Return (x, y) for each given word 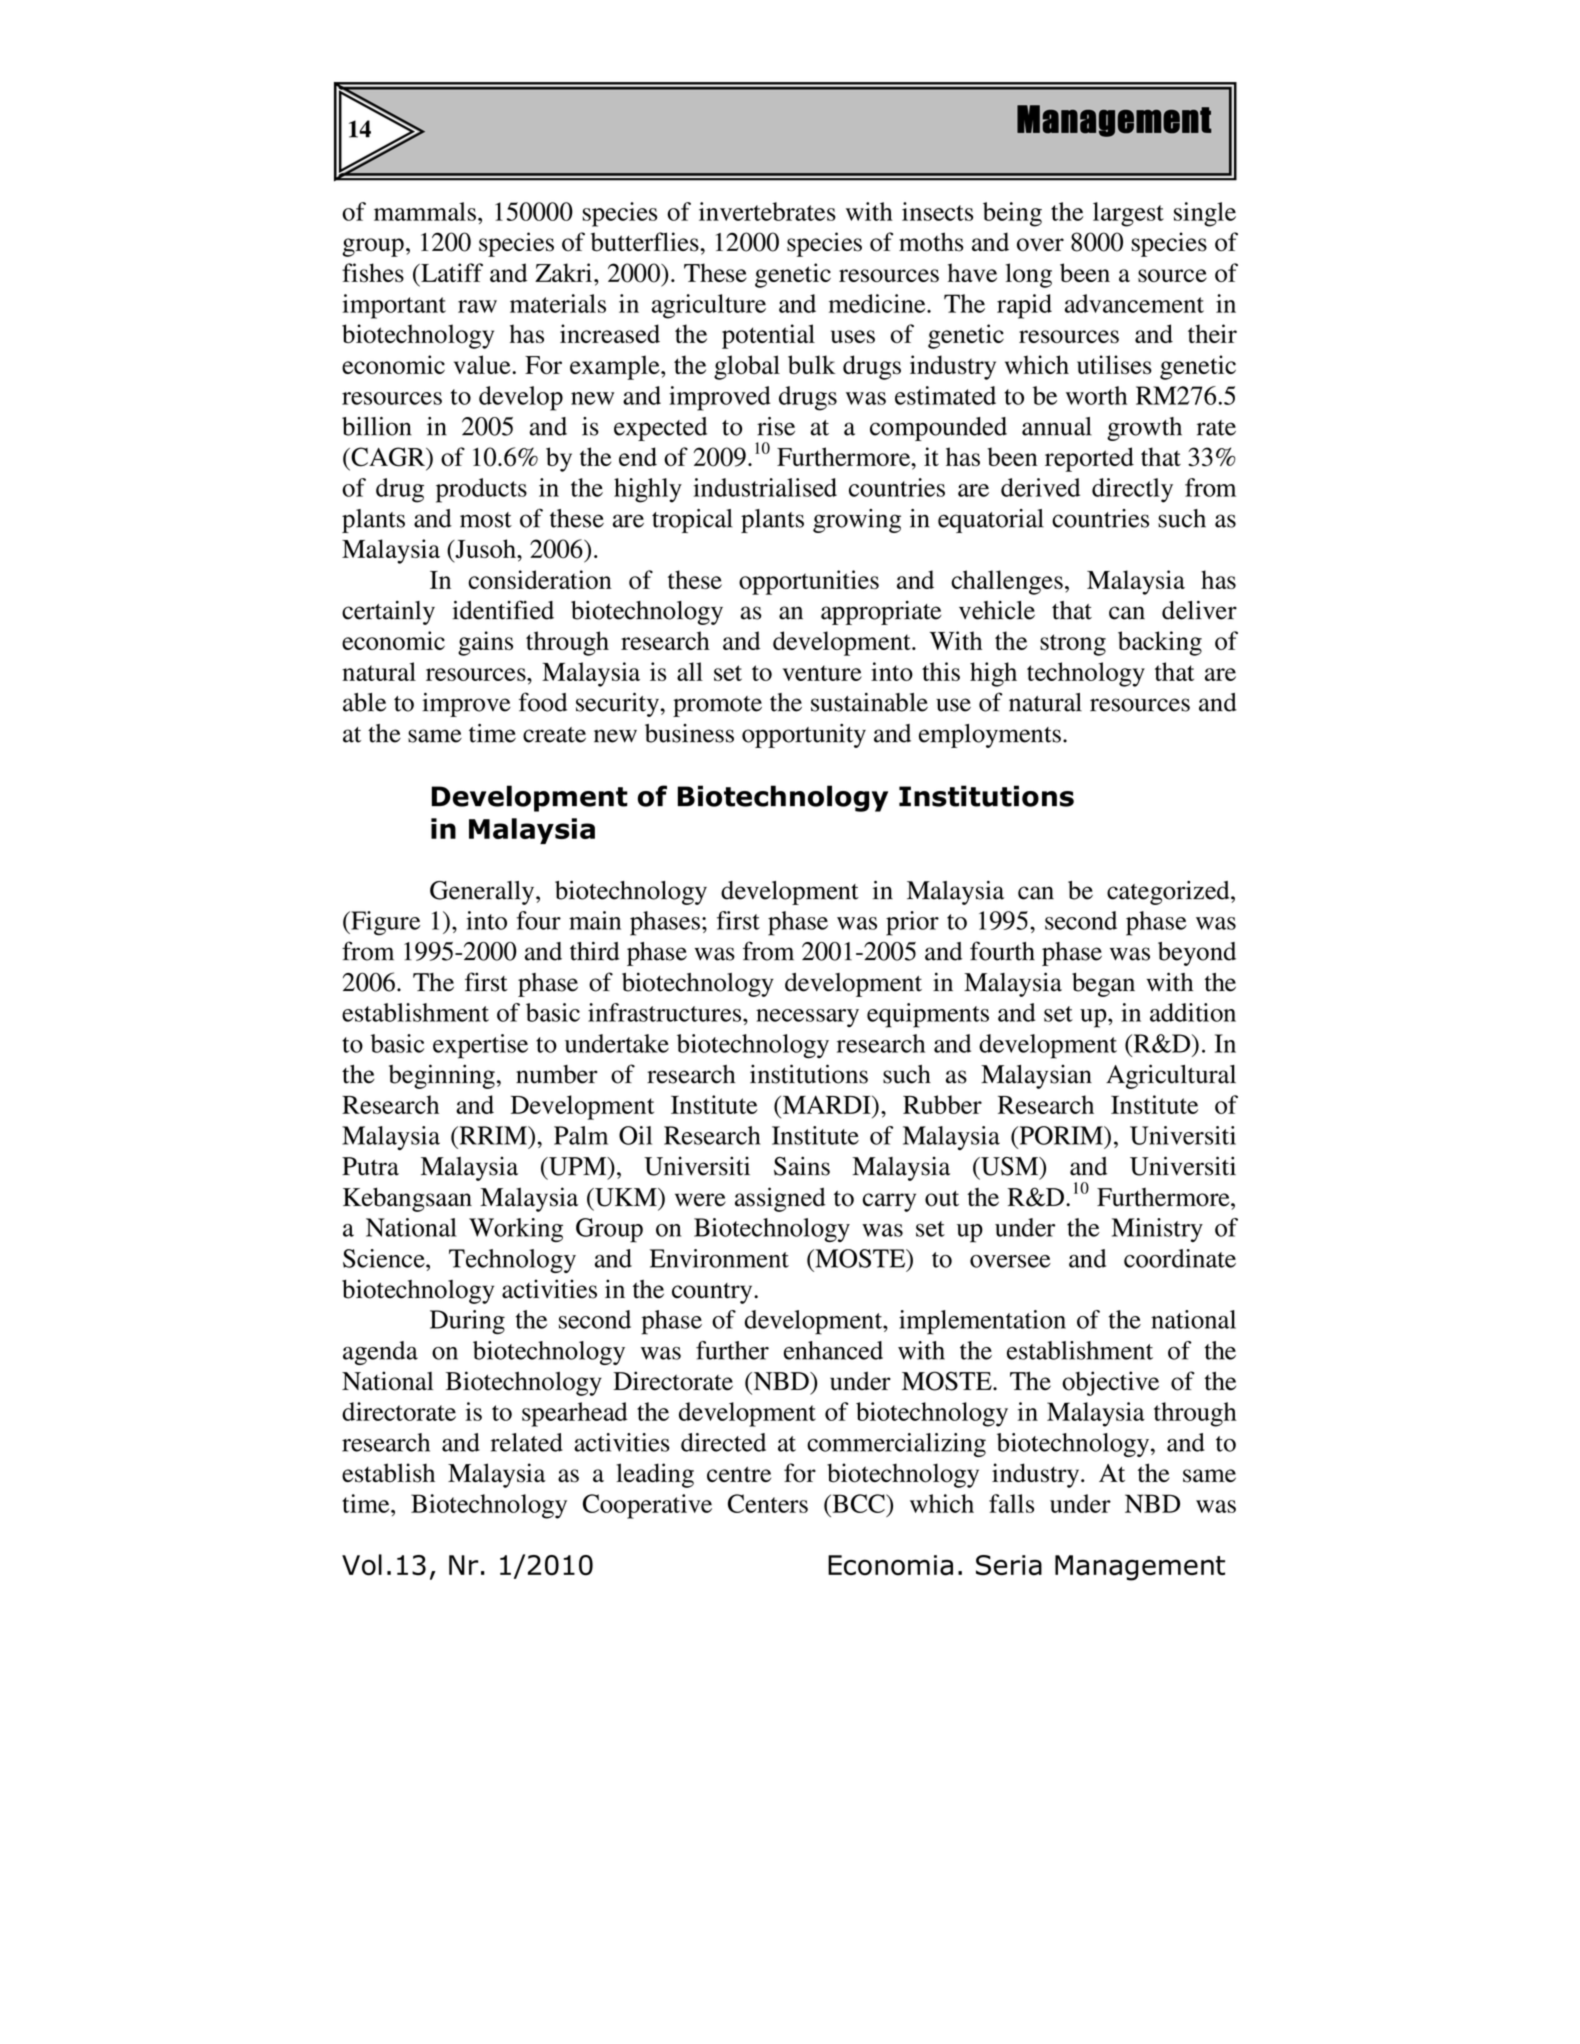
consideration (540, 579)
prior (912, 923)
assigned (780, 1199)
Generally (483, 893)
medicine (878, 303)
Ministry (1157, 1230)
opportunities (809, 582)
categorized (1169, 893)
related (527, 1442)
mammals (425, 211)
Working (516, 1230)
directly (1132, 490)
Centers (768, 1503)
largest (1128, 214)
